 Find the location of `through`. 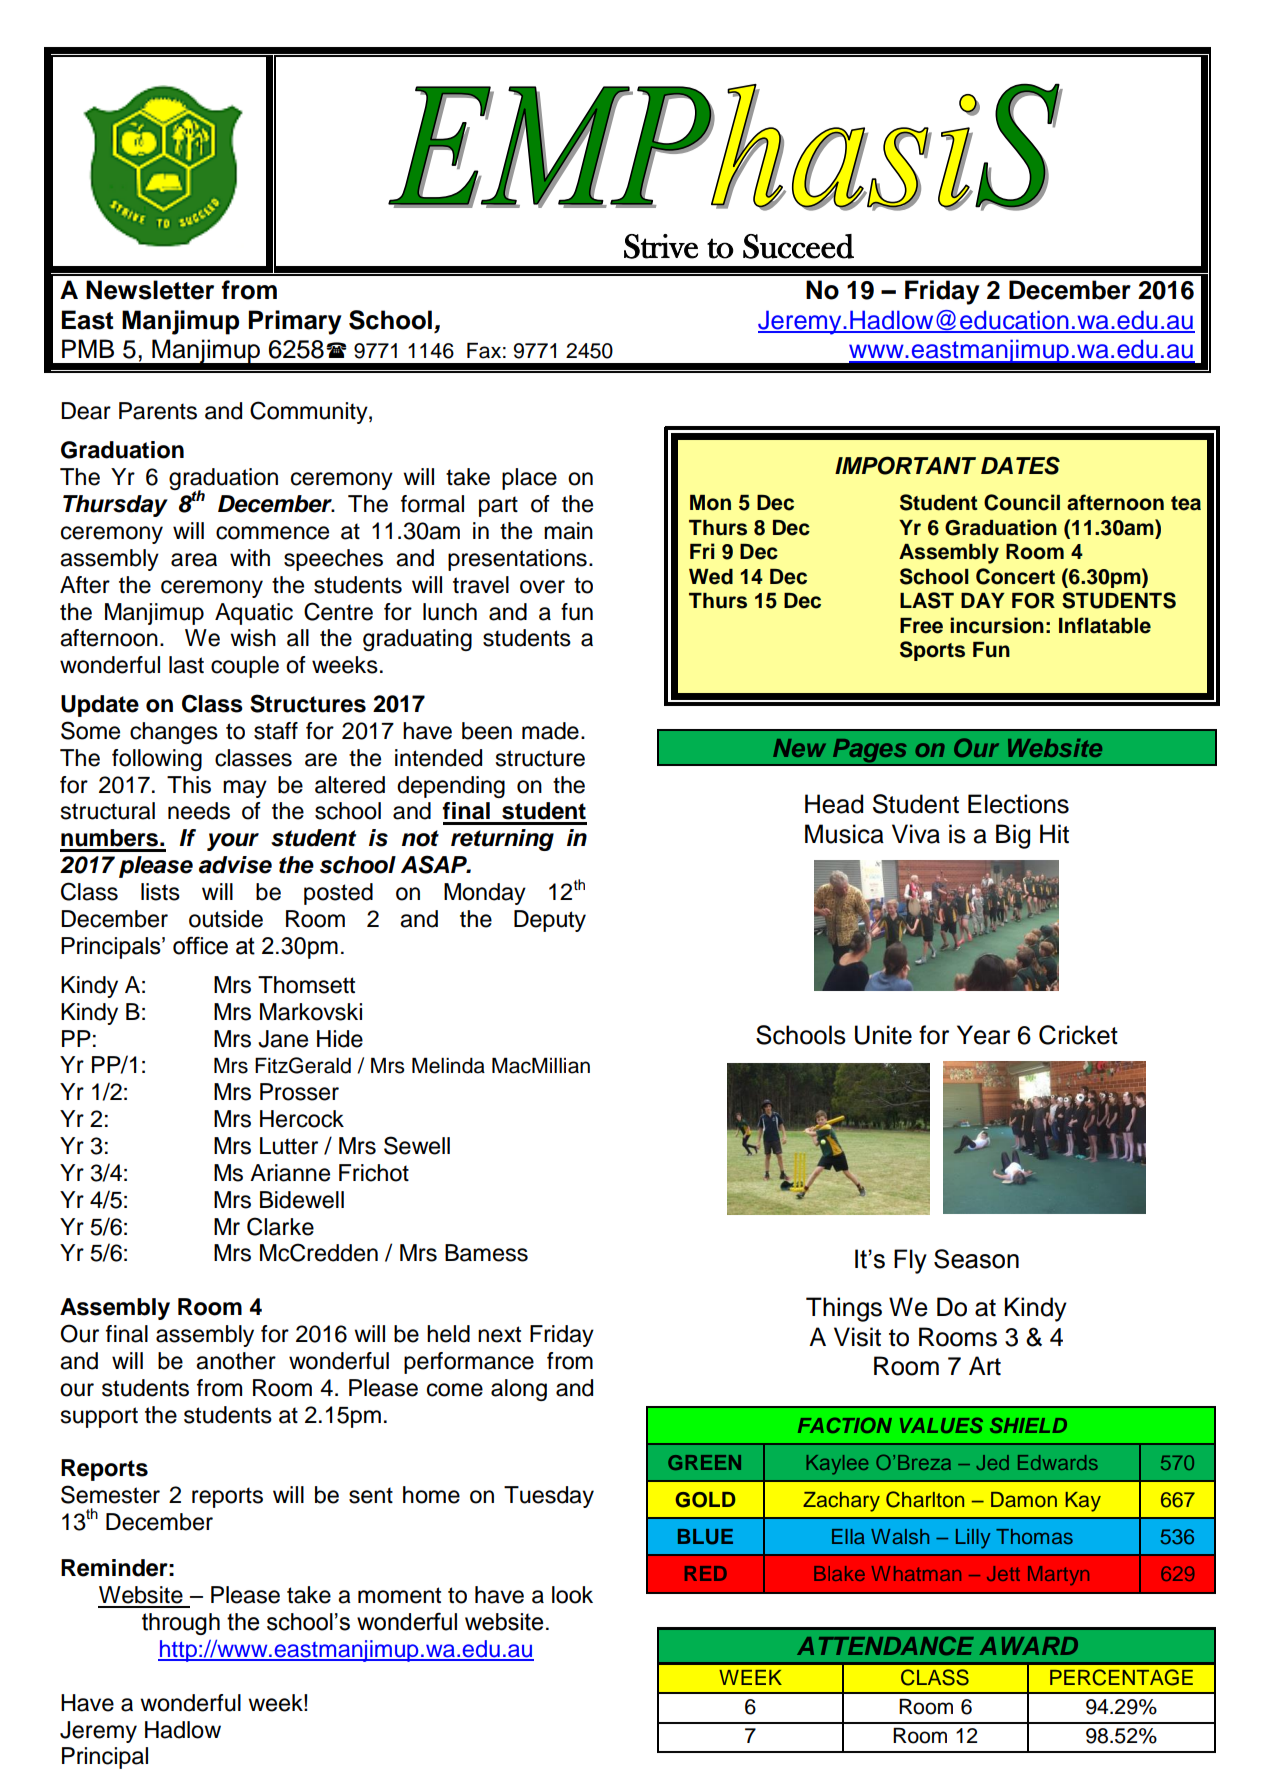

through is located at coordinates (181, 1624).
